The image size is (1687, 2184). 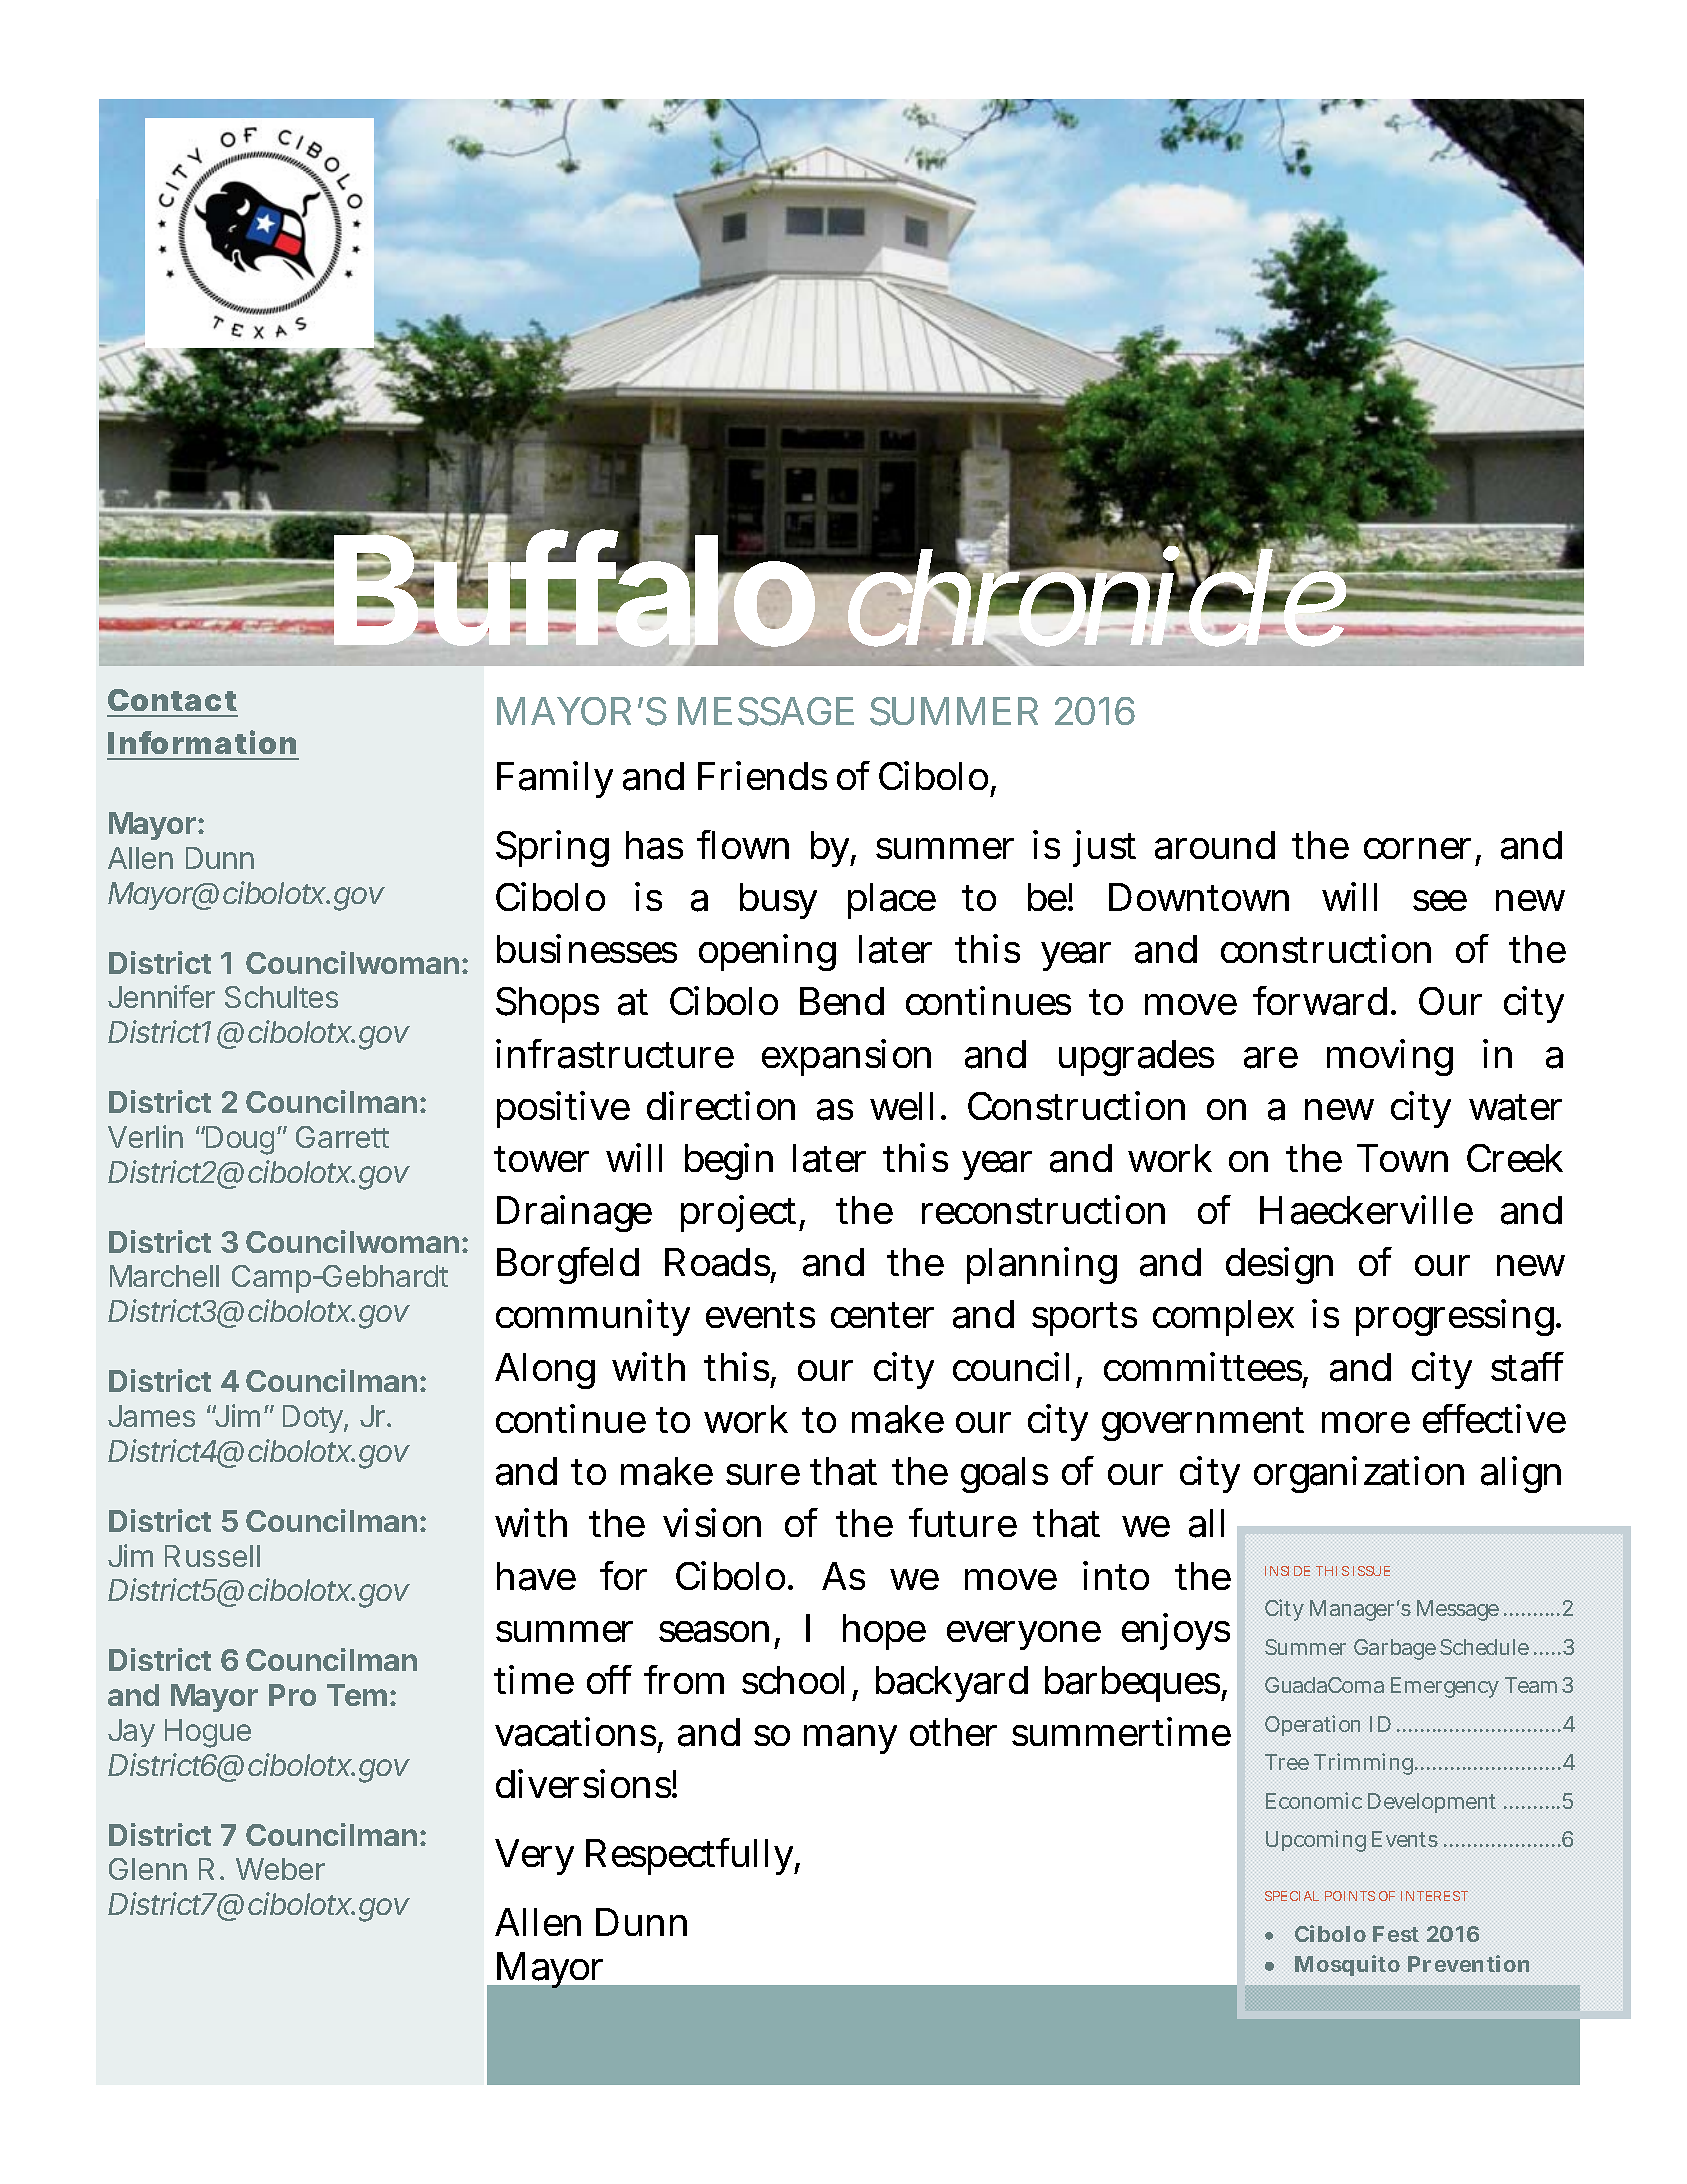 I want to click on expansion, so click(x=846, y=1057).
